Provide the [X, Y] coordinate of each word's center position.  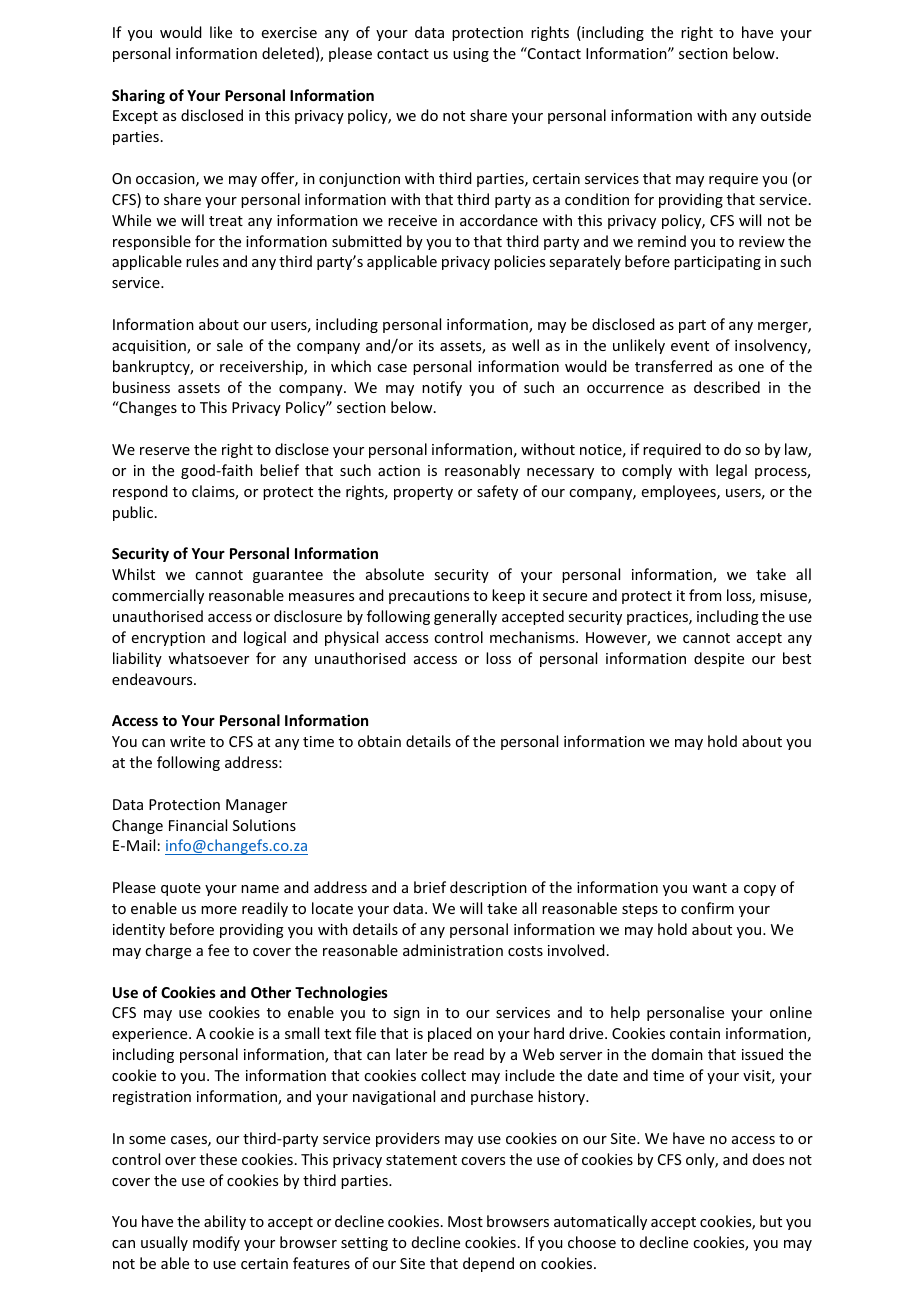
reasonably [482, 471]
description [488, 888]
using [471, 55]
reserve [165, 451]
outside [786, 115]
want [709, 888]
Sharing [138, 96]
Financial [198, 825]
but [771, 1221]
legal [731, 471]
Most [465, 1221]
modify [216, 1243]
